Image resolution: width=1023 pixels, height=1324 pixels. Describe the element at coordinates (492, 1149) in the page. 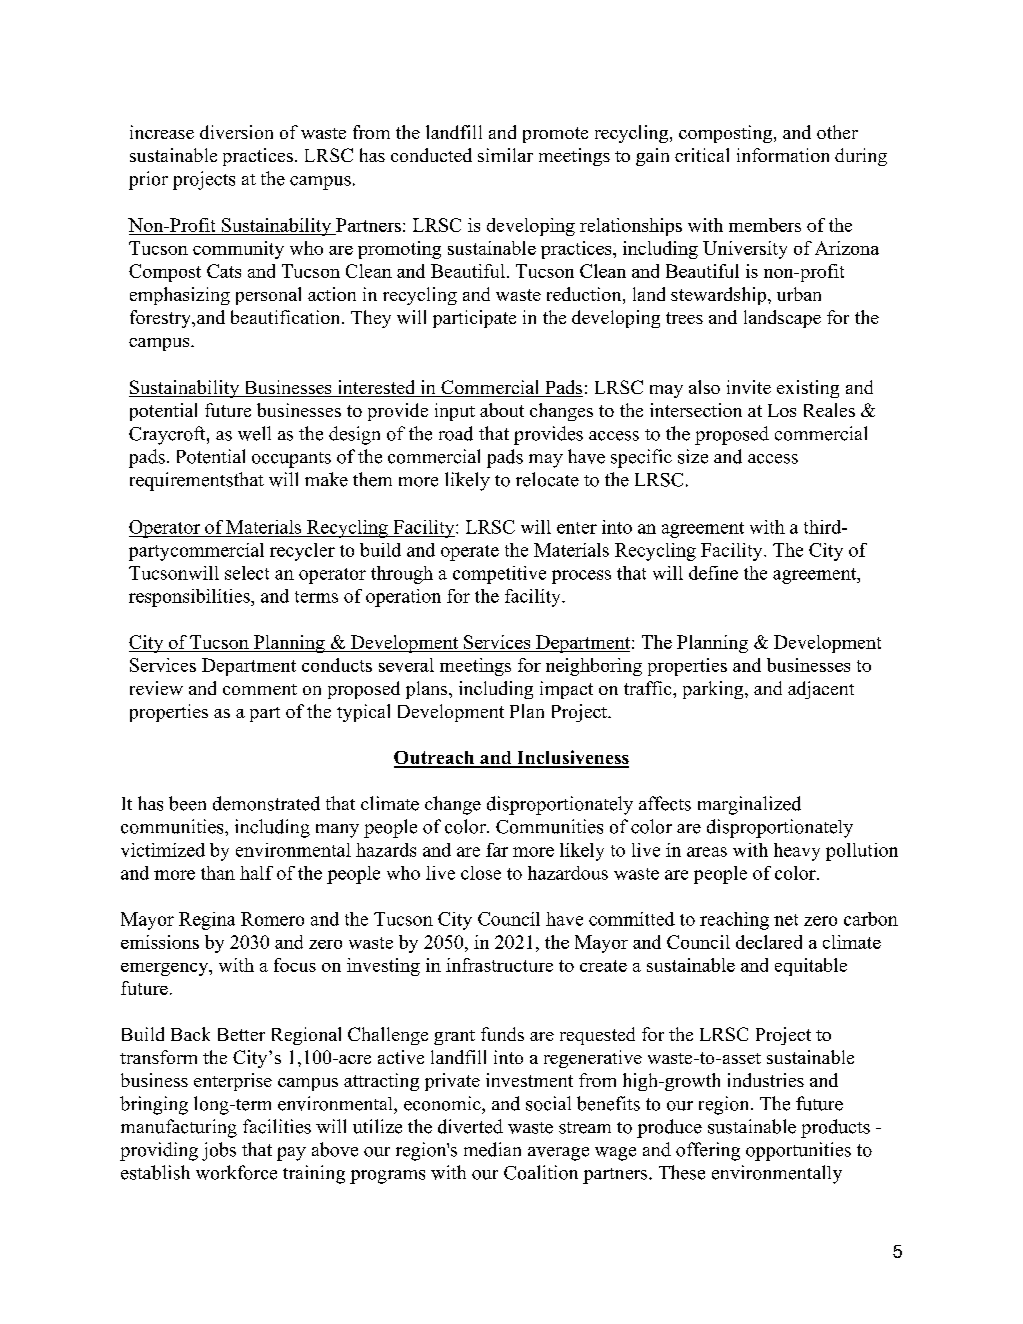

I see `median` at that location.
